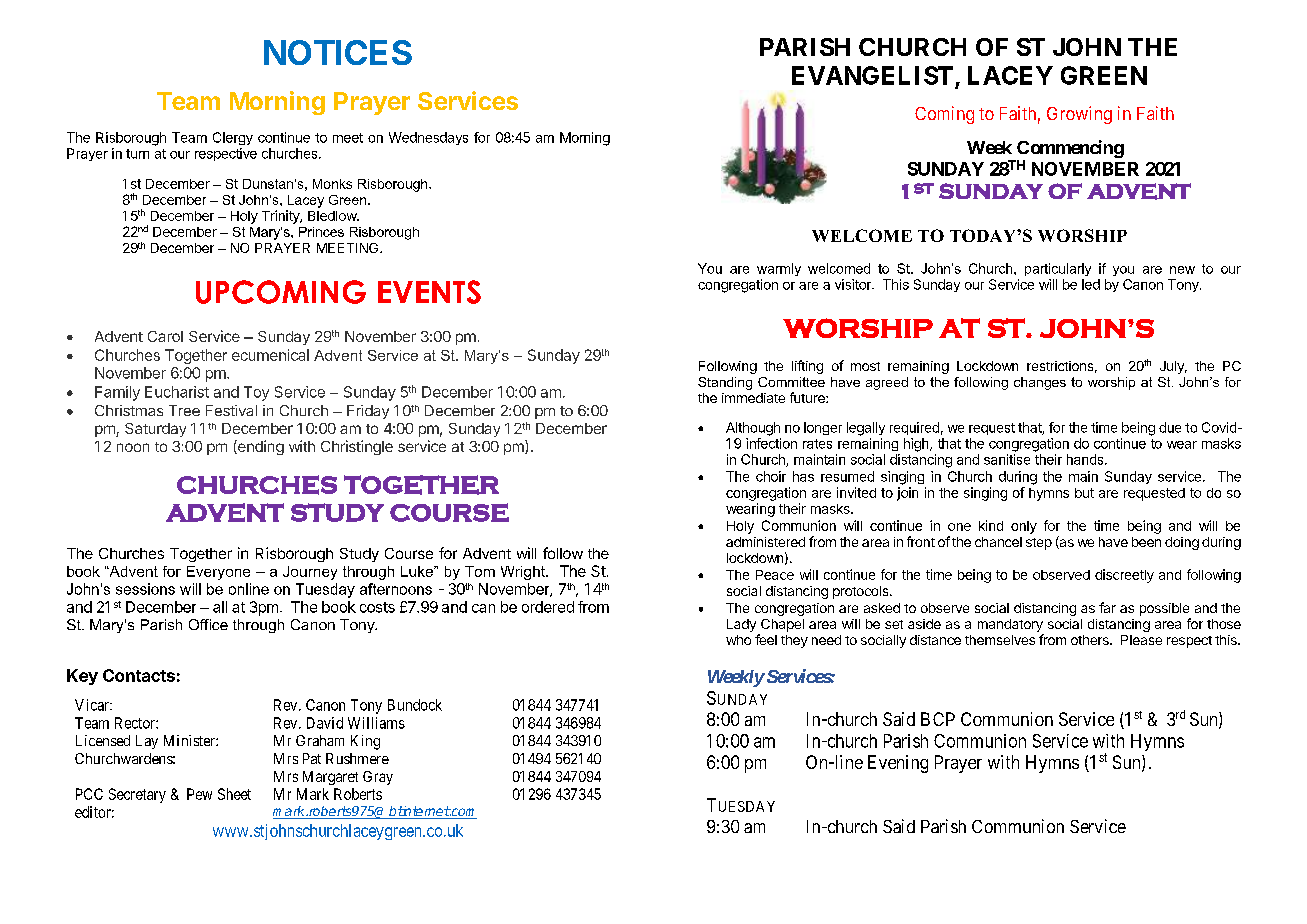 Image resolution: width=1307 pixels, height=924 pixels. Describe the element at coordinates (775, 575) in the screenshot. I see `Peace` at that location.
